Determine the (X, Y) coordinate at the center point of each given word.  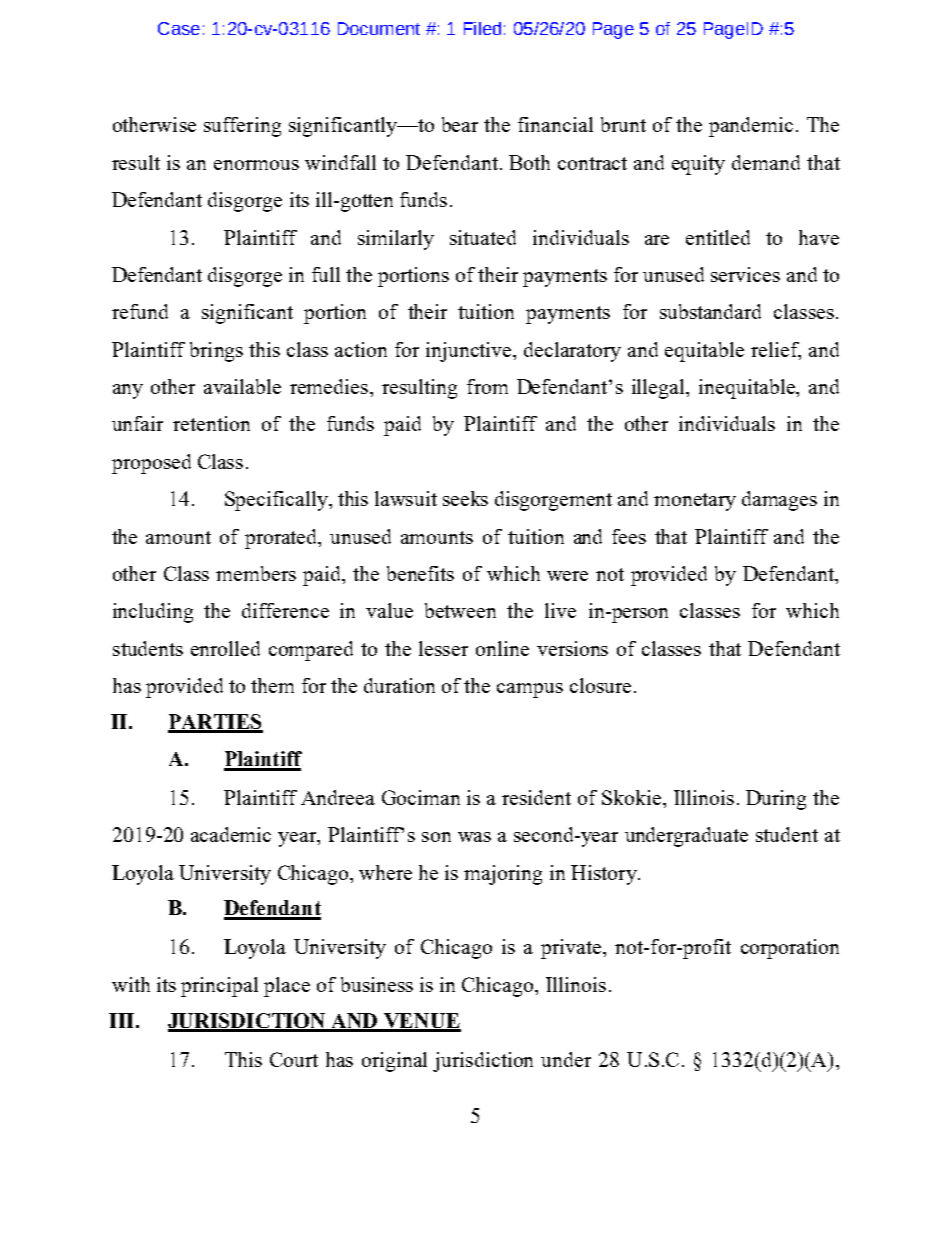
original (394, 1062)
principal (219, 987)
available (242, 386)
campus (530, 690)
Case (179, 28)
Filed (482, 28)
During (776, 800)
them (272, 685)
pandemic (751, 127)
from (487, 386)
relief (776, 350)
